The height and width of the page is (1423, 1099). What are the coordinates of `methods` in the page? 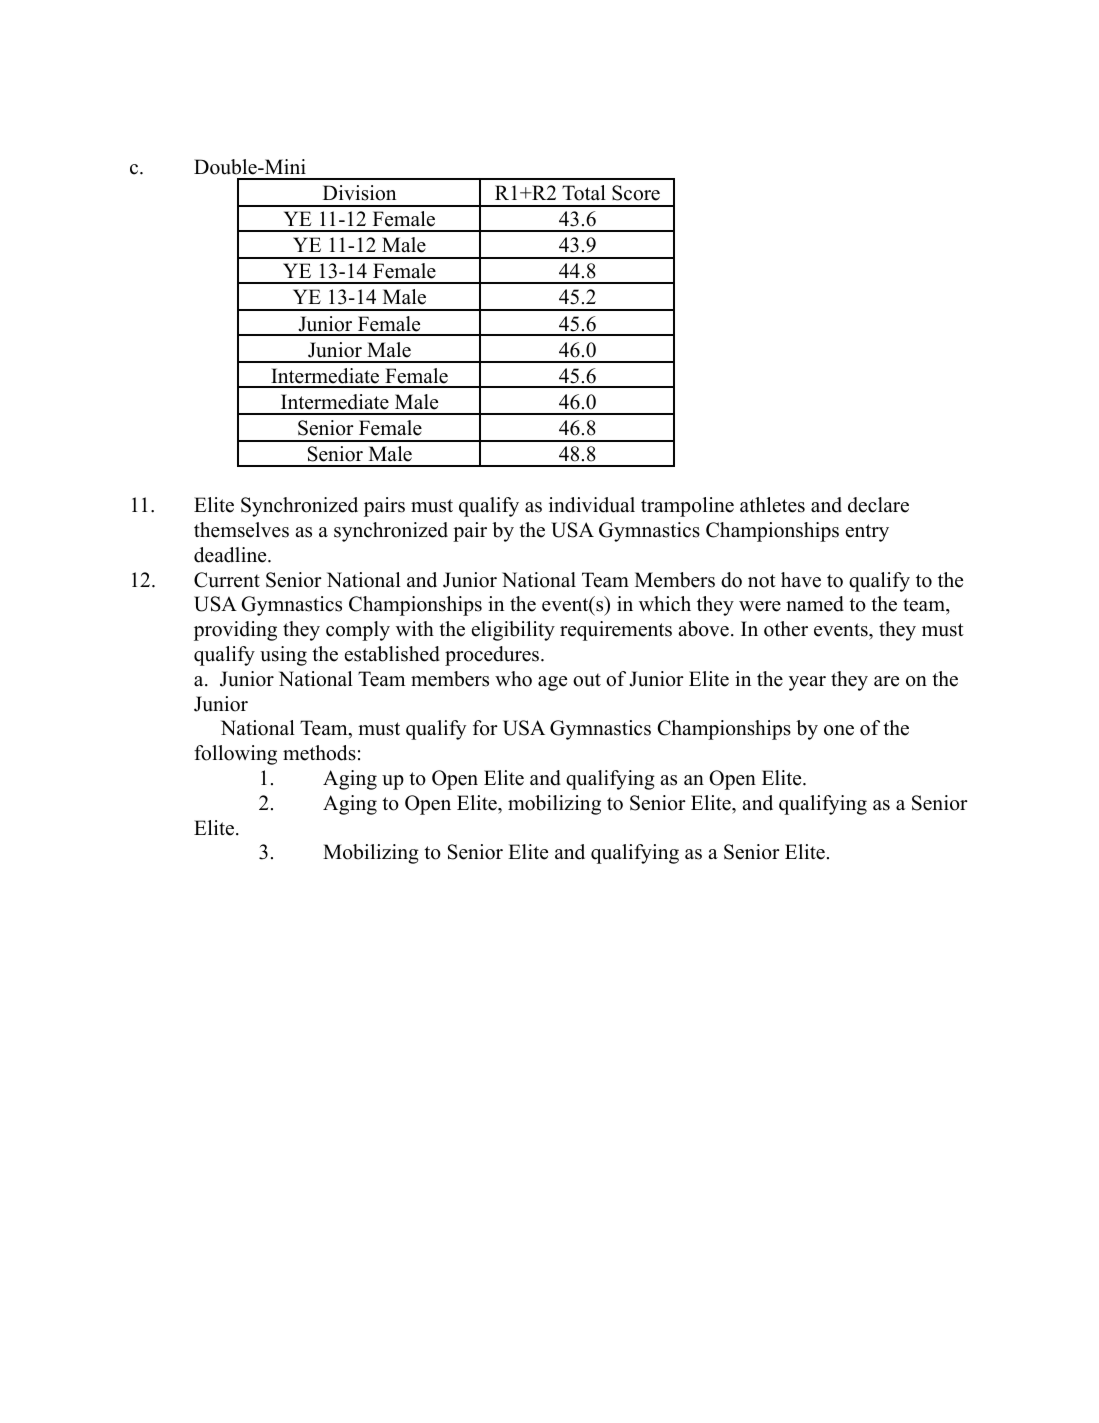 It's located at (319, 753).
